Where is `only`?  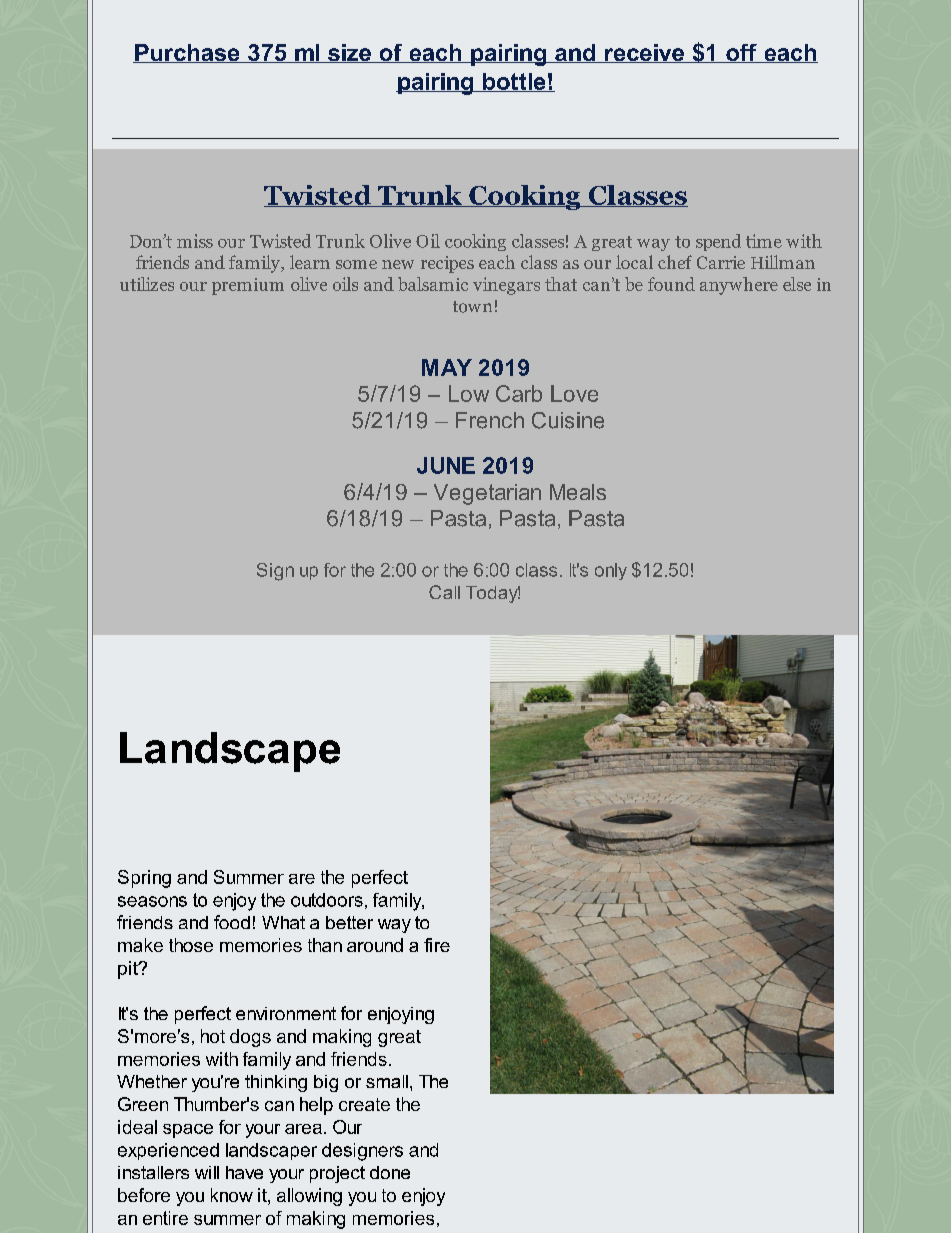
only is located at coordinates (611, 571).
